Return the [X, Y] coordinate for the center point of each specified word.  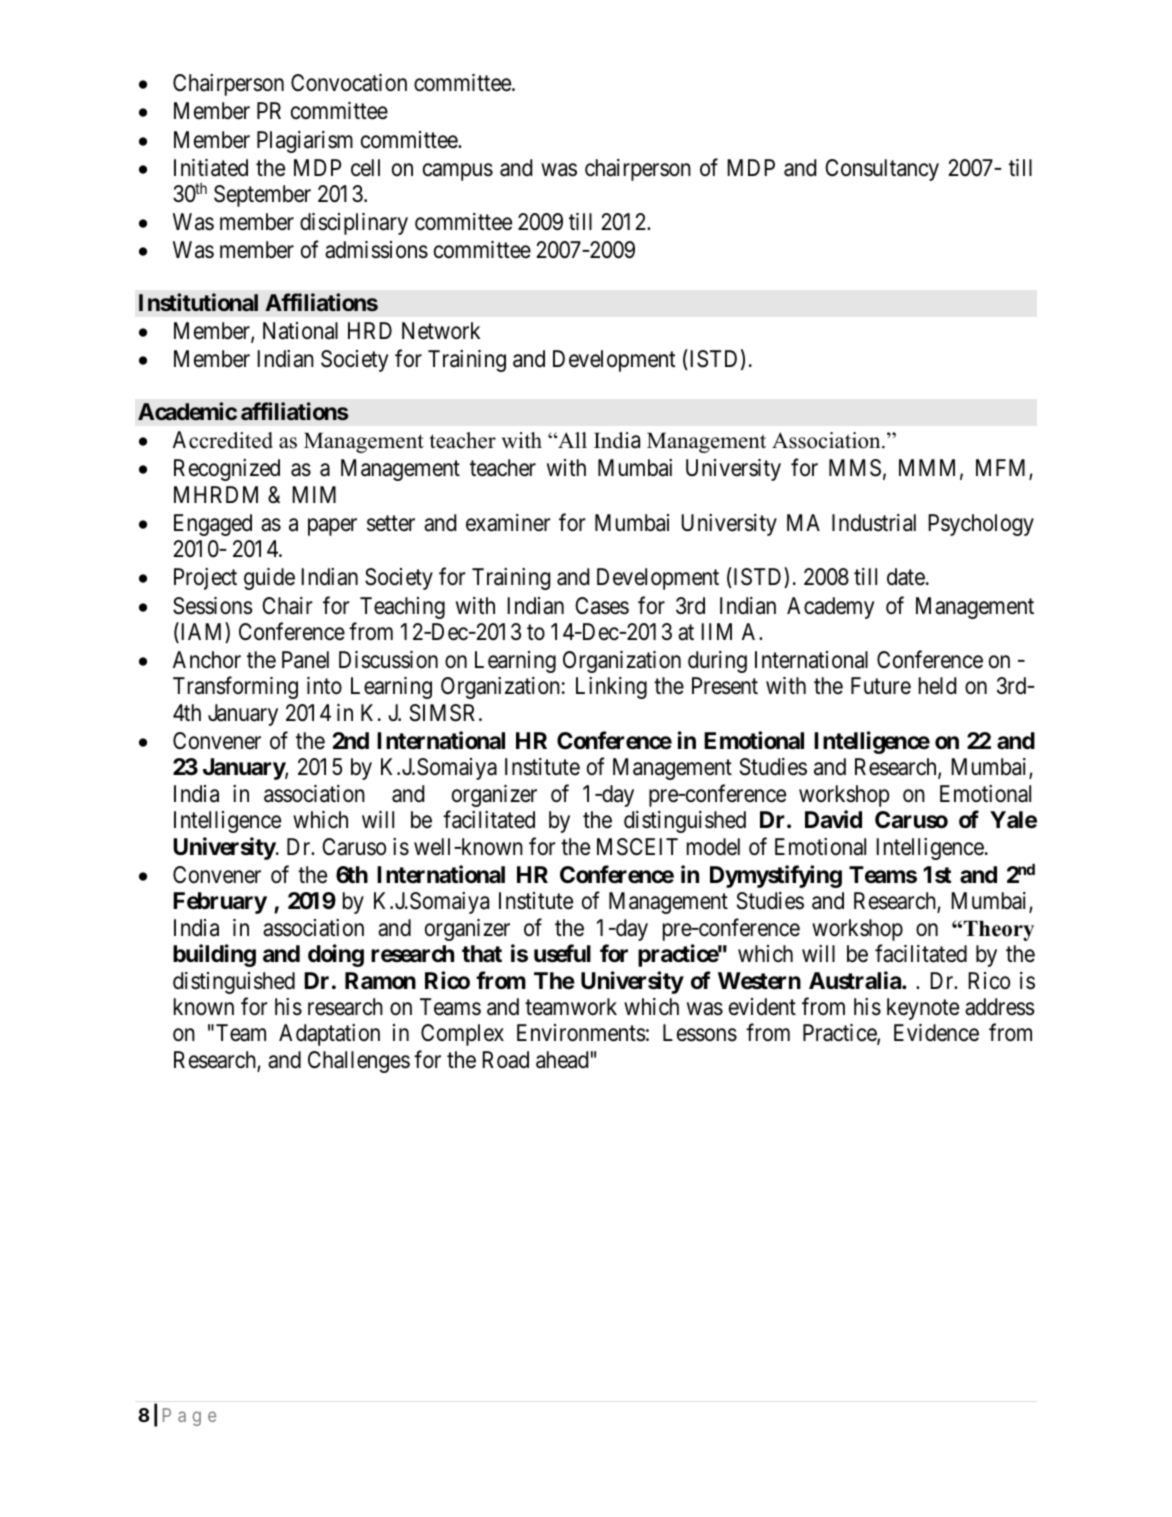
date [906, 577]
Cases [602, 606]
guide [269, 579]
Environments [581, 1033]
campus [458, 172]
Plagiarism [305, 142]
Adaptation [329, 1035]
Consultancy [882, 170]
